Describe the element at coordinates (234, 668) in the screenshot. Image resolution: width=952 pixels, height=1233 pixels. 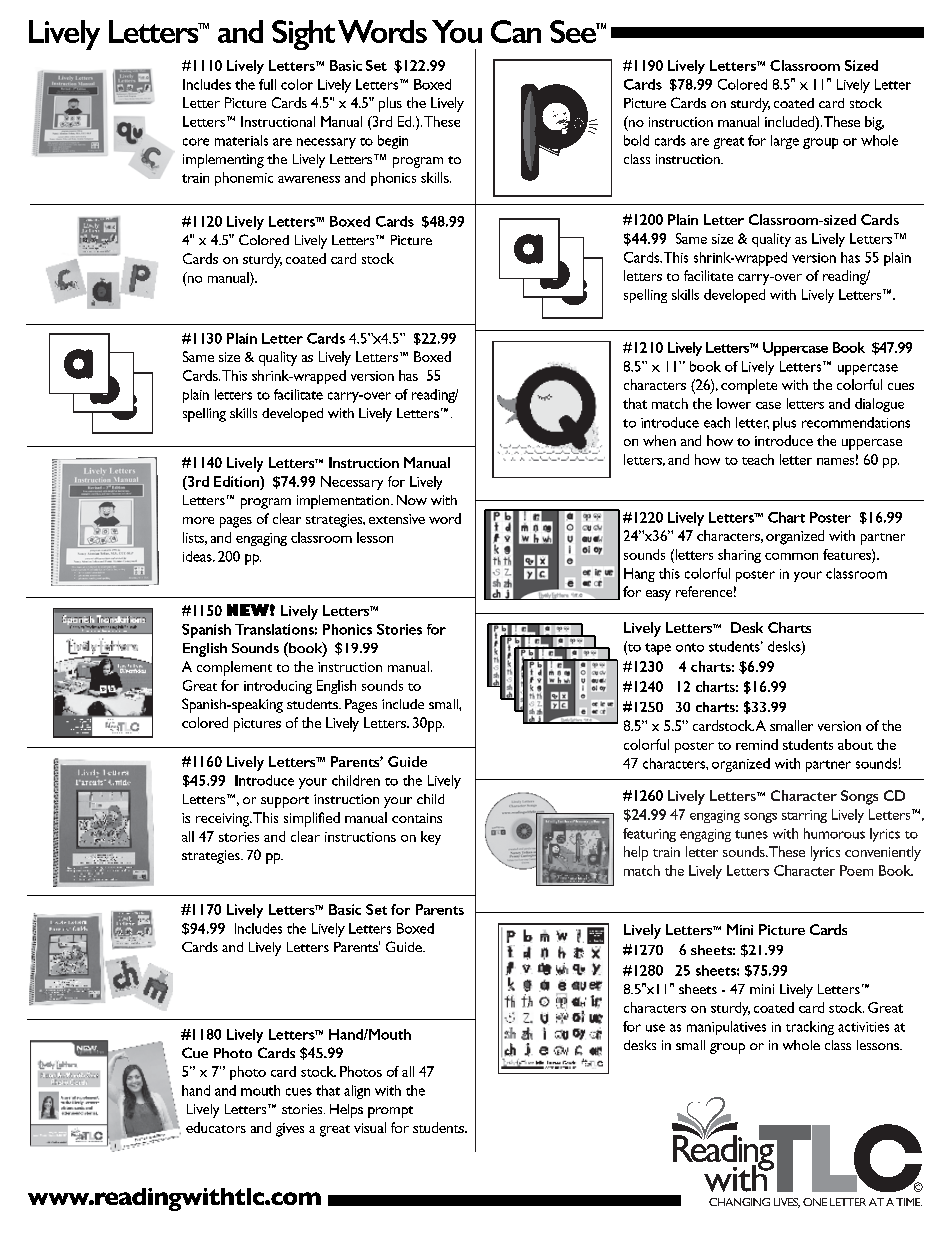
I see `complement` at that location.
